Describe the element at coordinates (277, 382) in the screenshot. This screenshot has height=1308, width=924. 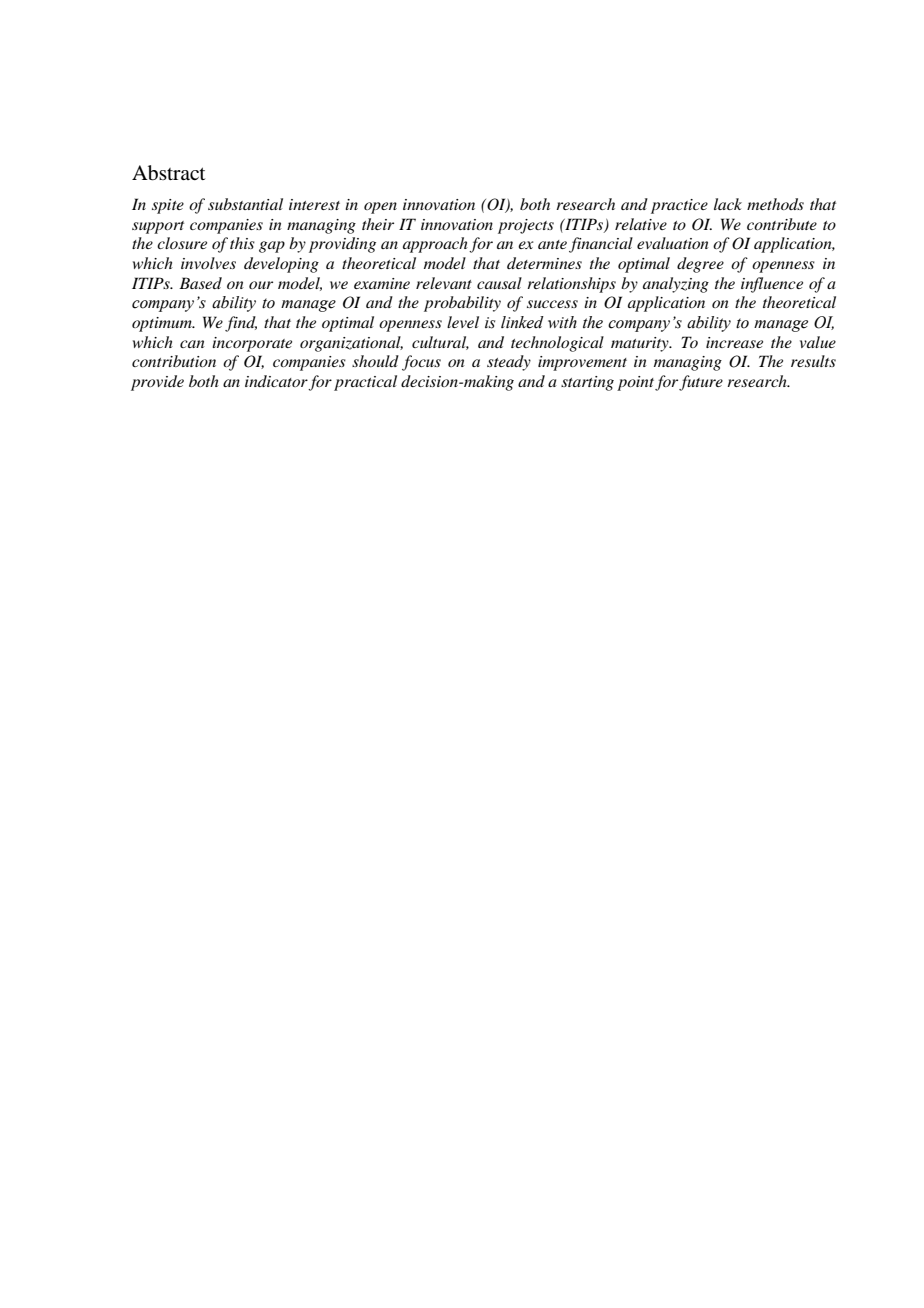
I see `indicator` at that location.
